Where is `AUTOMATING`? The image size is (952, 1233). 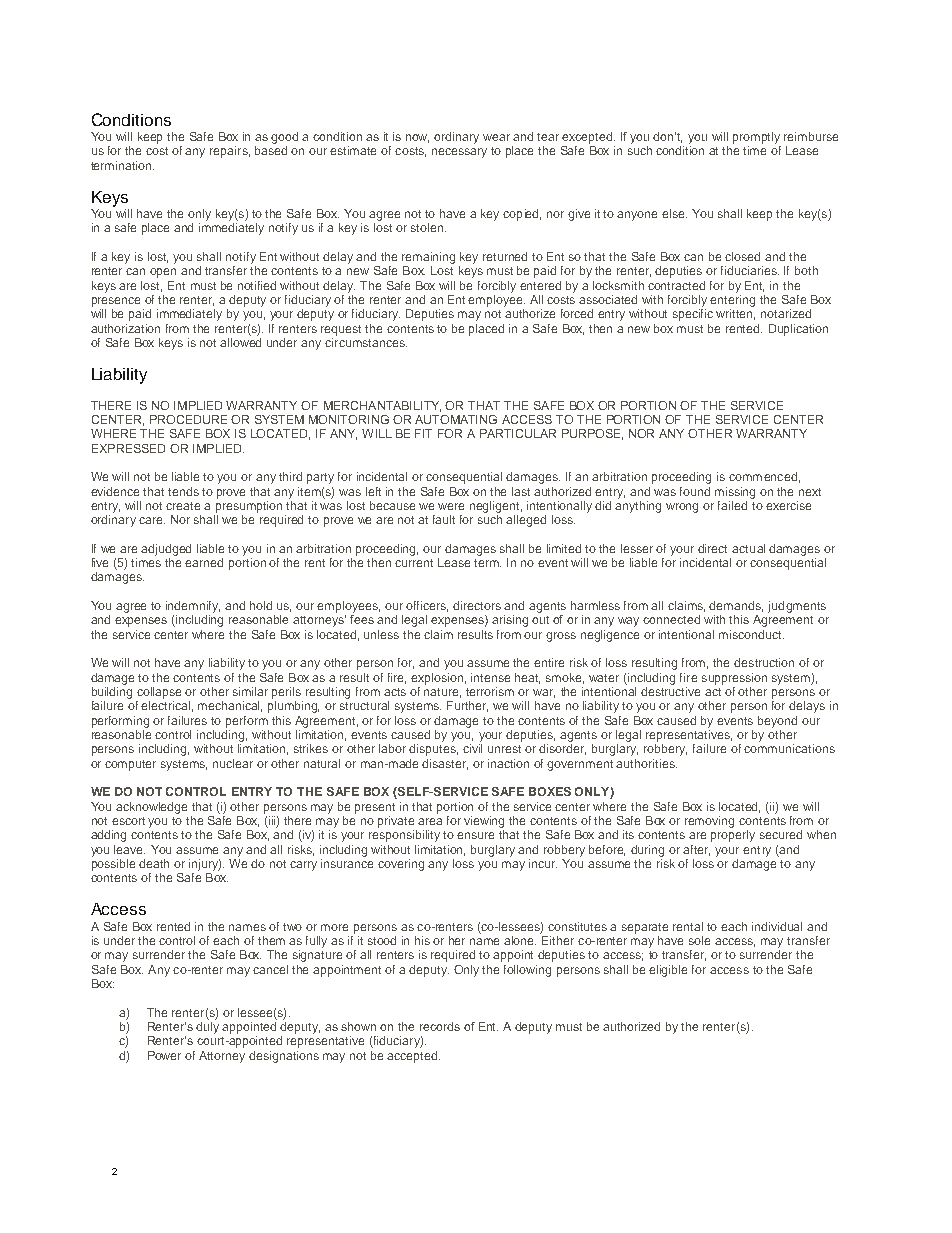 AUTOMATING is located at coordinates (456, 419).
